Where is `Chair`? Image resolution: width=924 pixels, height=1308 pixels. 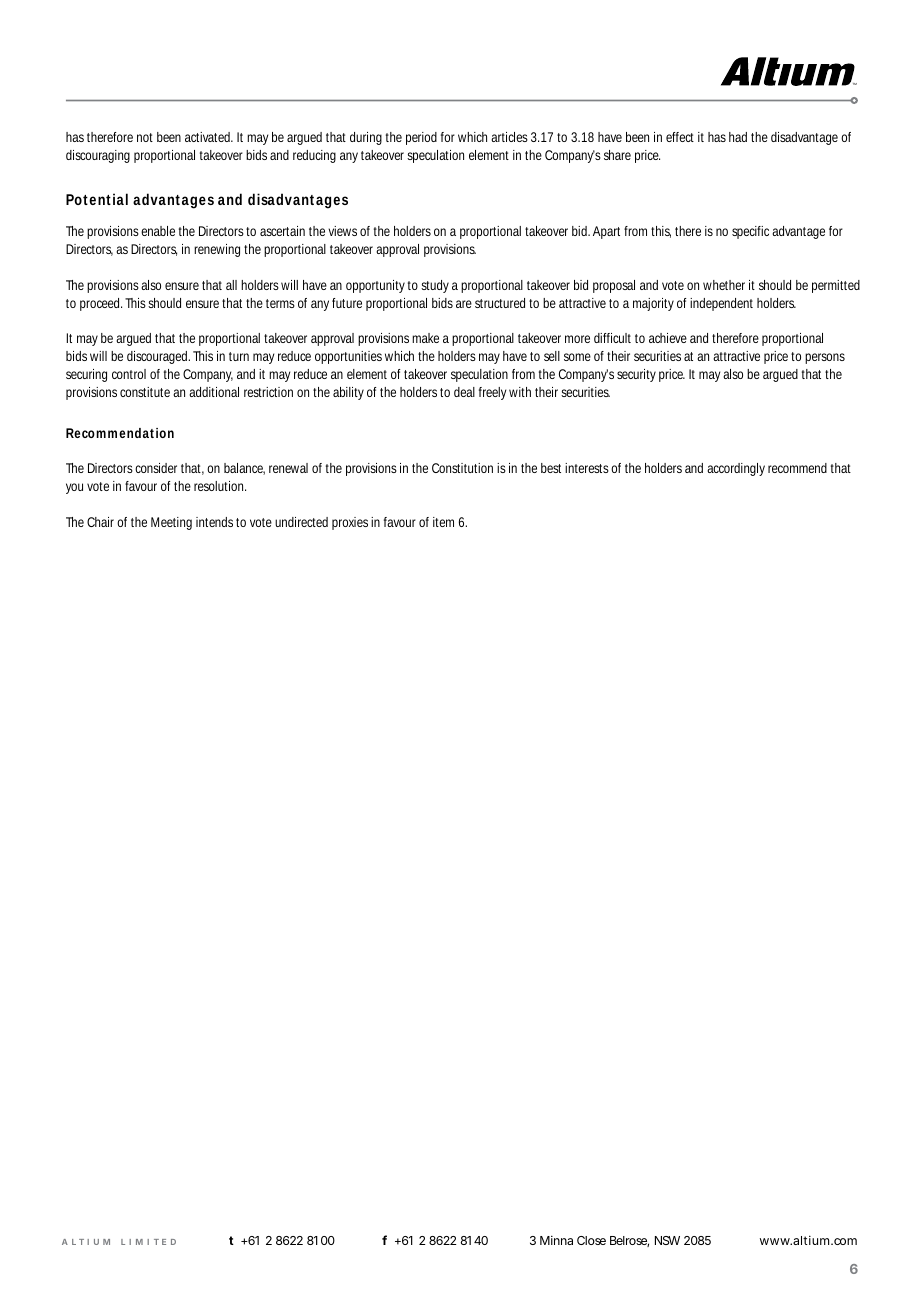
Chair is located at coordinates (100, 522).
